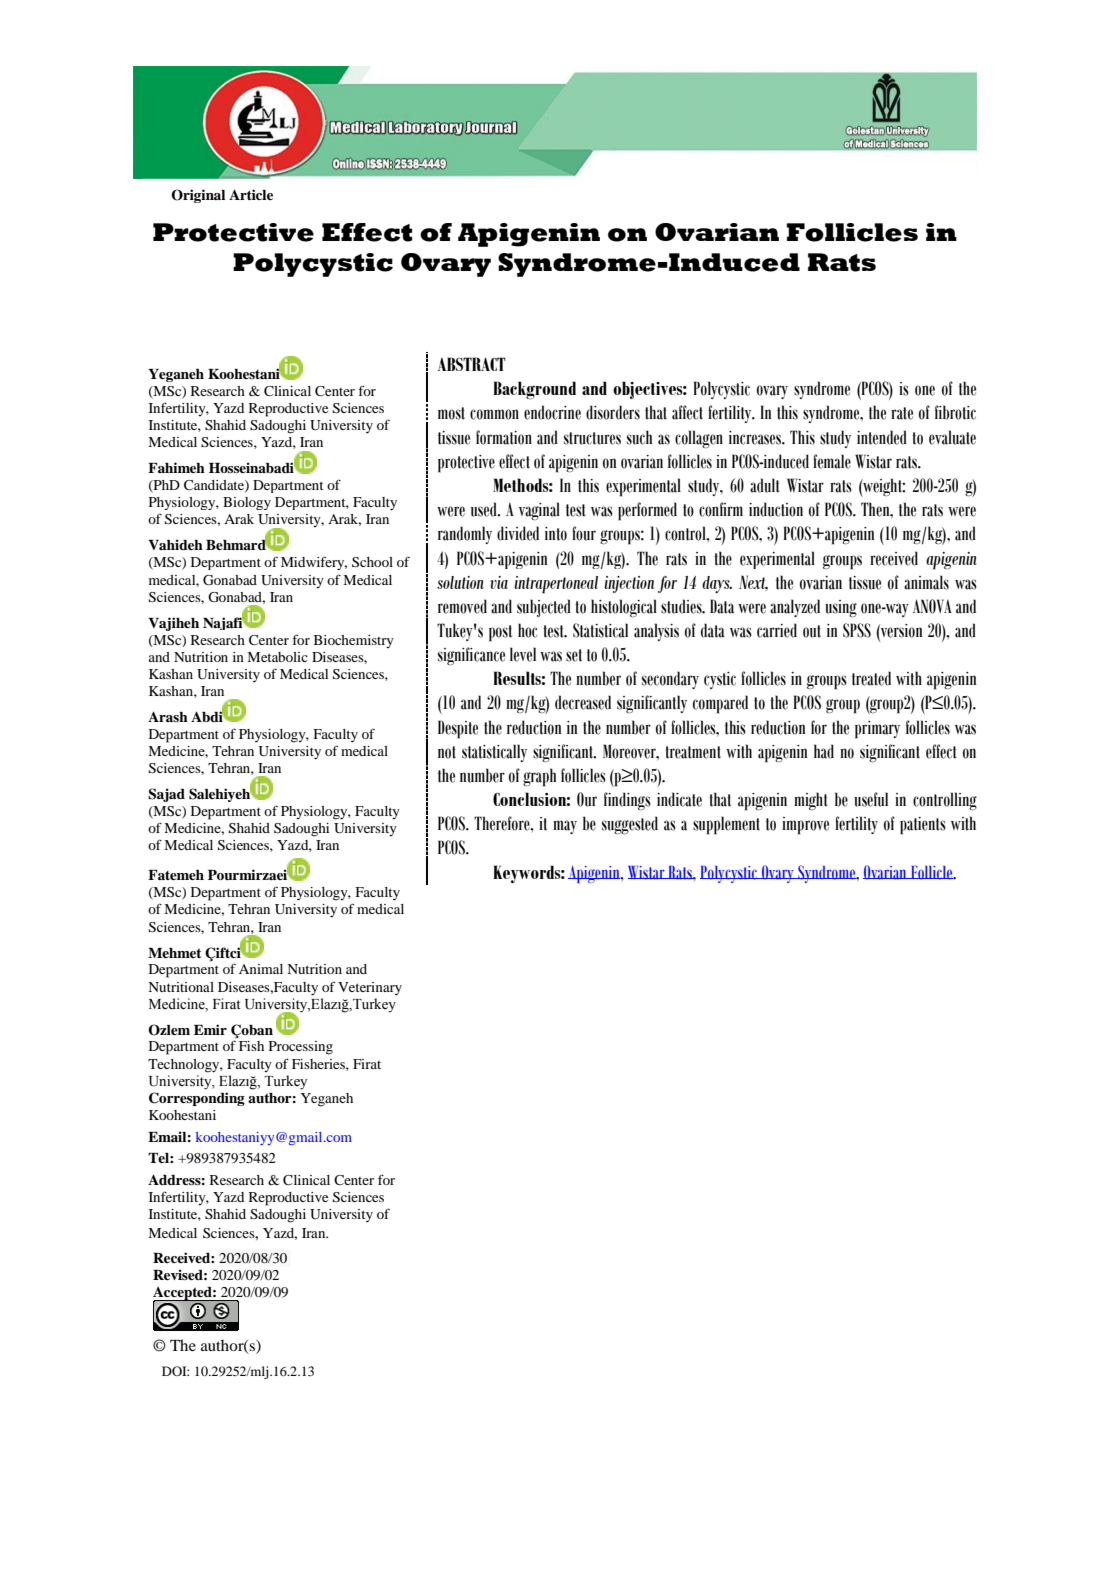 This screenshot has width=1111, height=1571. What do you see at coordinates (534, 390) in the screenshot?
I see `Background` at bounding box center [534, 390].
